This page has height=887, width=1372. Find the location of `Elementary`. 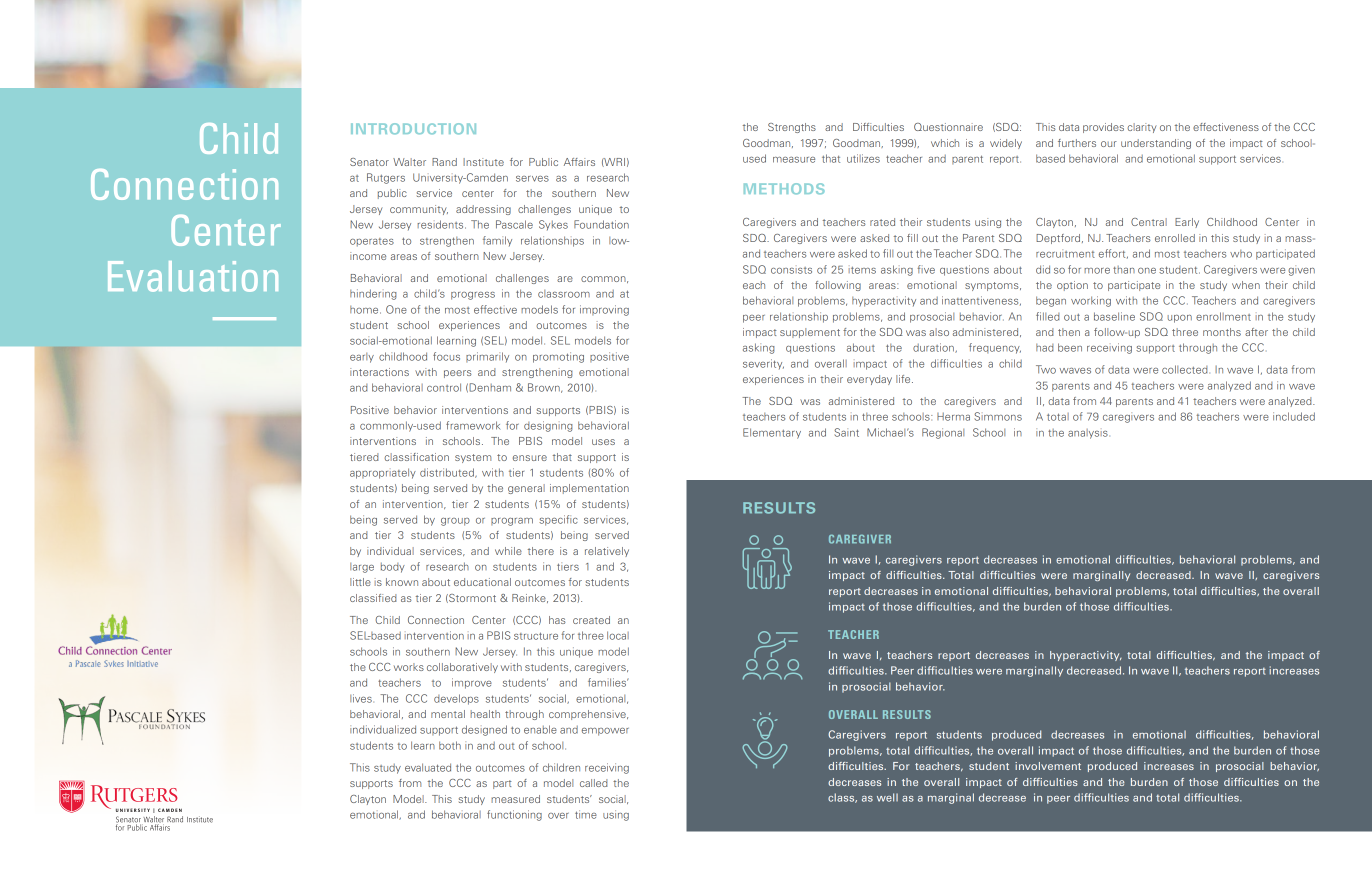

Elementary is located at coordinates (772, 433).
